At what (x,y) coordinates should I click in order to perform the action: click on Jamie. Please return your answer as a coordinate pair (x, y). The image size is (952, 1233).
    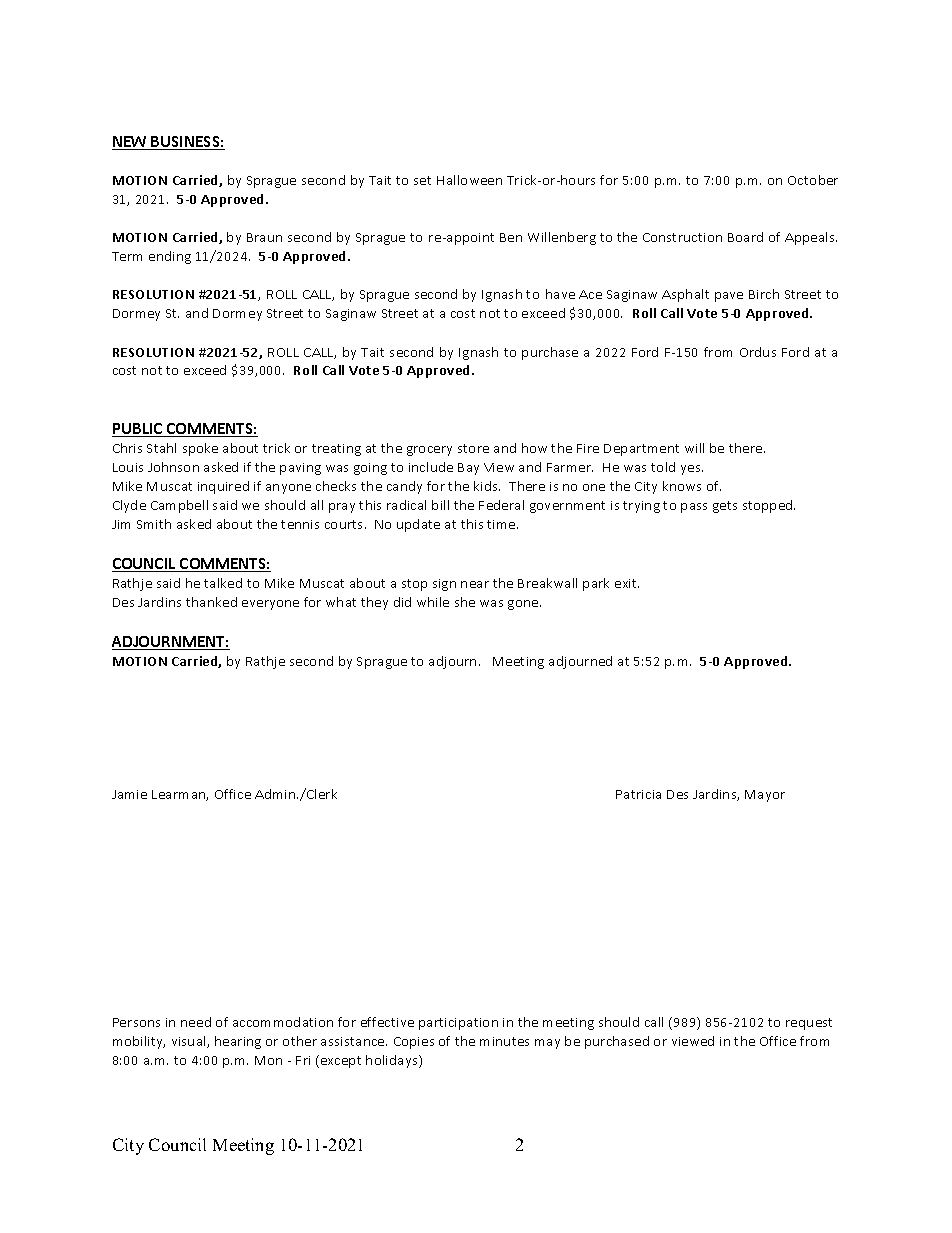
    Looking at the image, I should click on (129, 794).
